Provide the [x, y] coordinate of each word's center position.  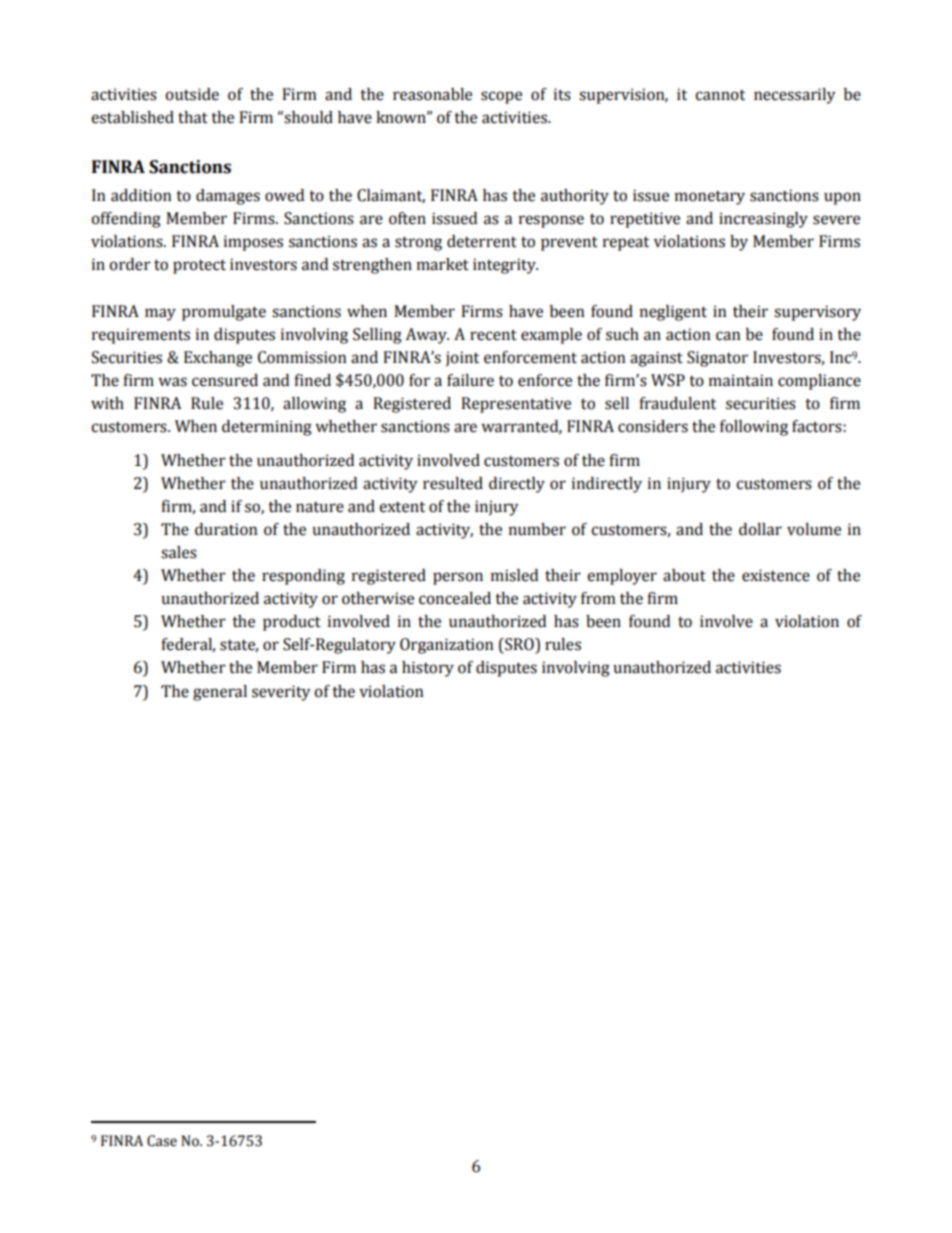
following [754, 428]
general [220, 693]
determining [267, 428]
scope [501, 97]
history [428, 669]
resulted [453, 483]
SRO [519, 645]
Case [162, 1141]
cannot [720, 95]
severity [281, 693]
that [193, 117]
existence [776, 575]
